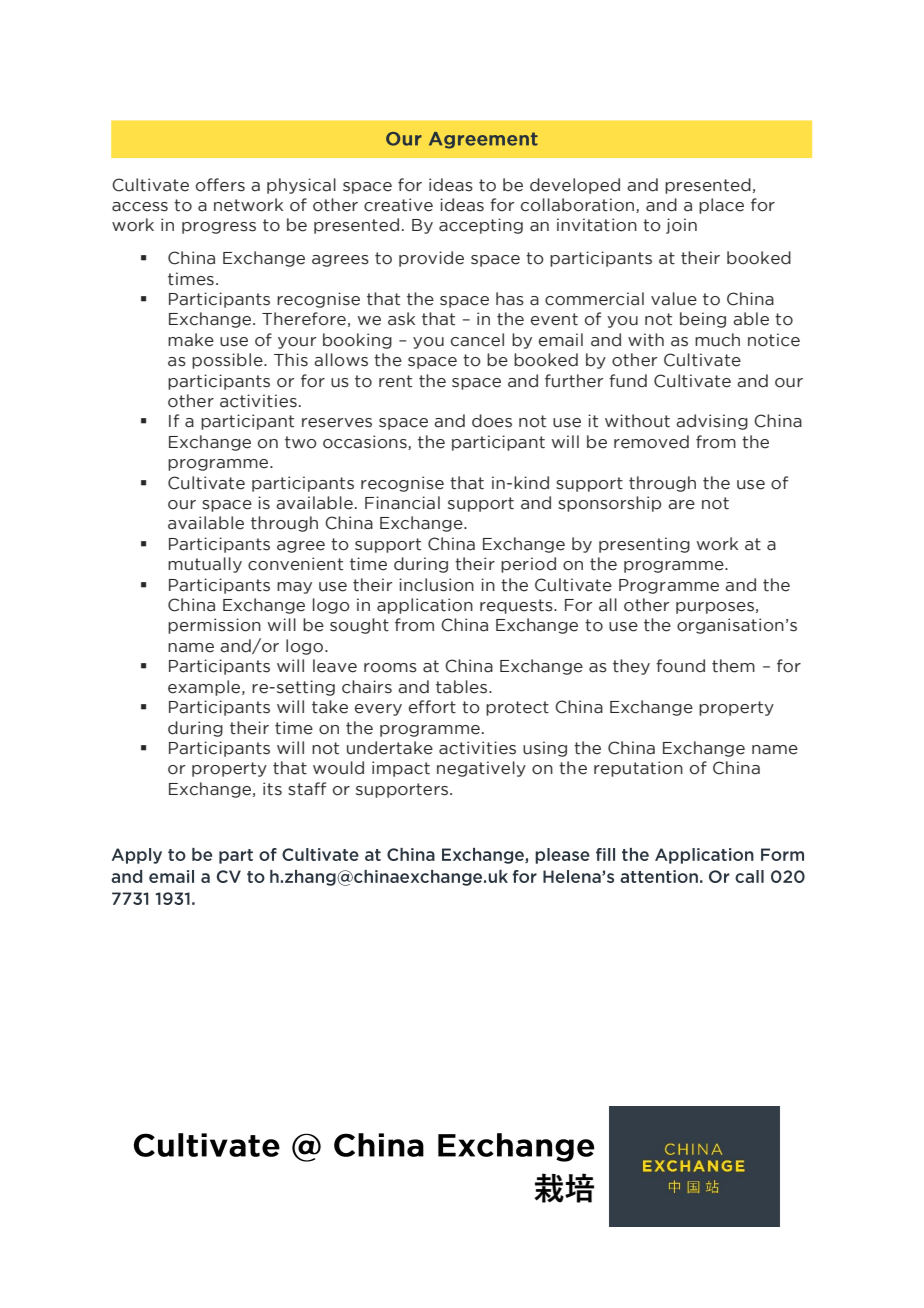  Describe the element at coordinates (681, 505) in the screenshot. I see `are` at that location.
